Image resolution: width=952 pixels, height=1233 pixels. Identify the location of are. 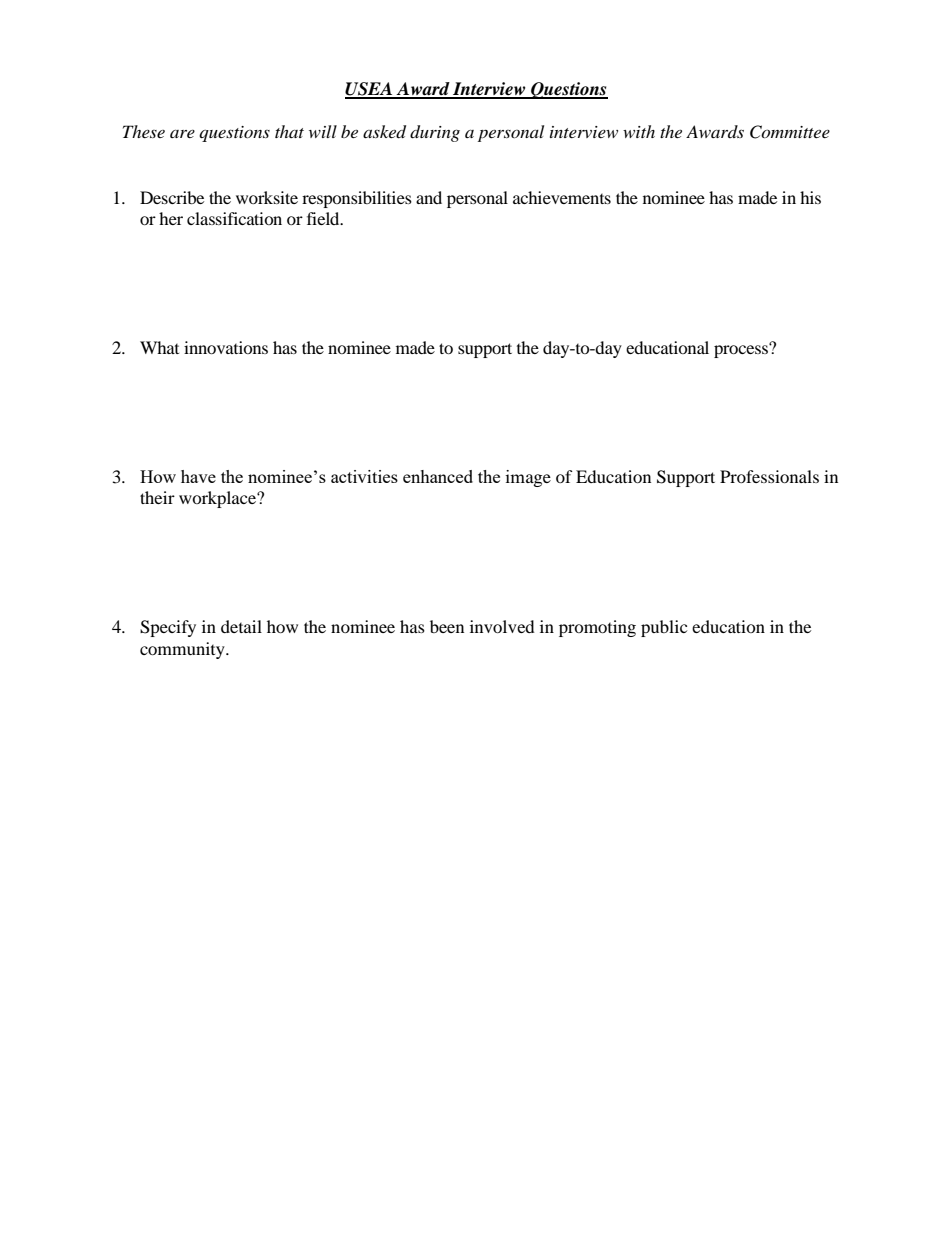
(182, 134).
